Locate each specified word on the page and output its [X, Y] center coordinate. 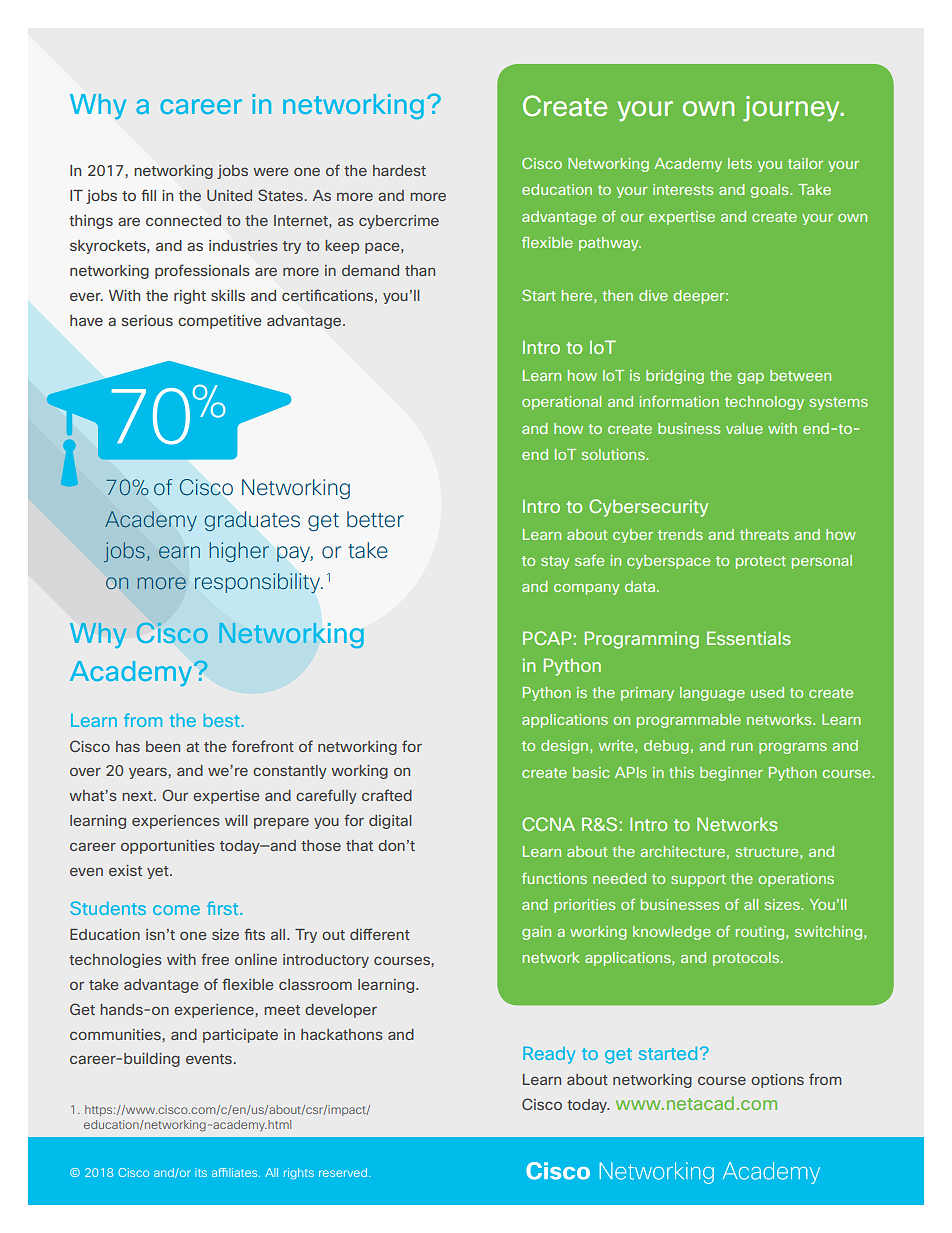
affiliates [236, 1172]
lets [740, 163]
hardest [399, 170]
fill [148, 195]
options [777, 1081]
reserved [343, 1172]
